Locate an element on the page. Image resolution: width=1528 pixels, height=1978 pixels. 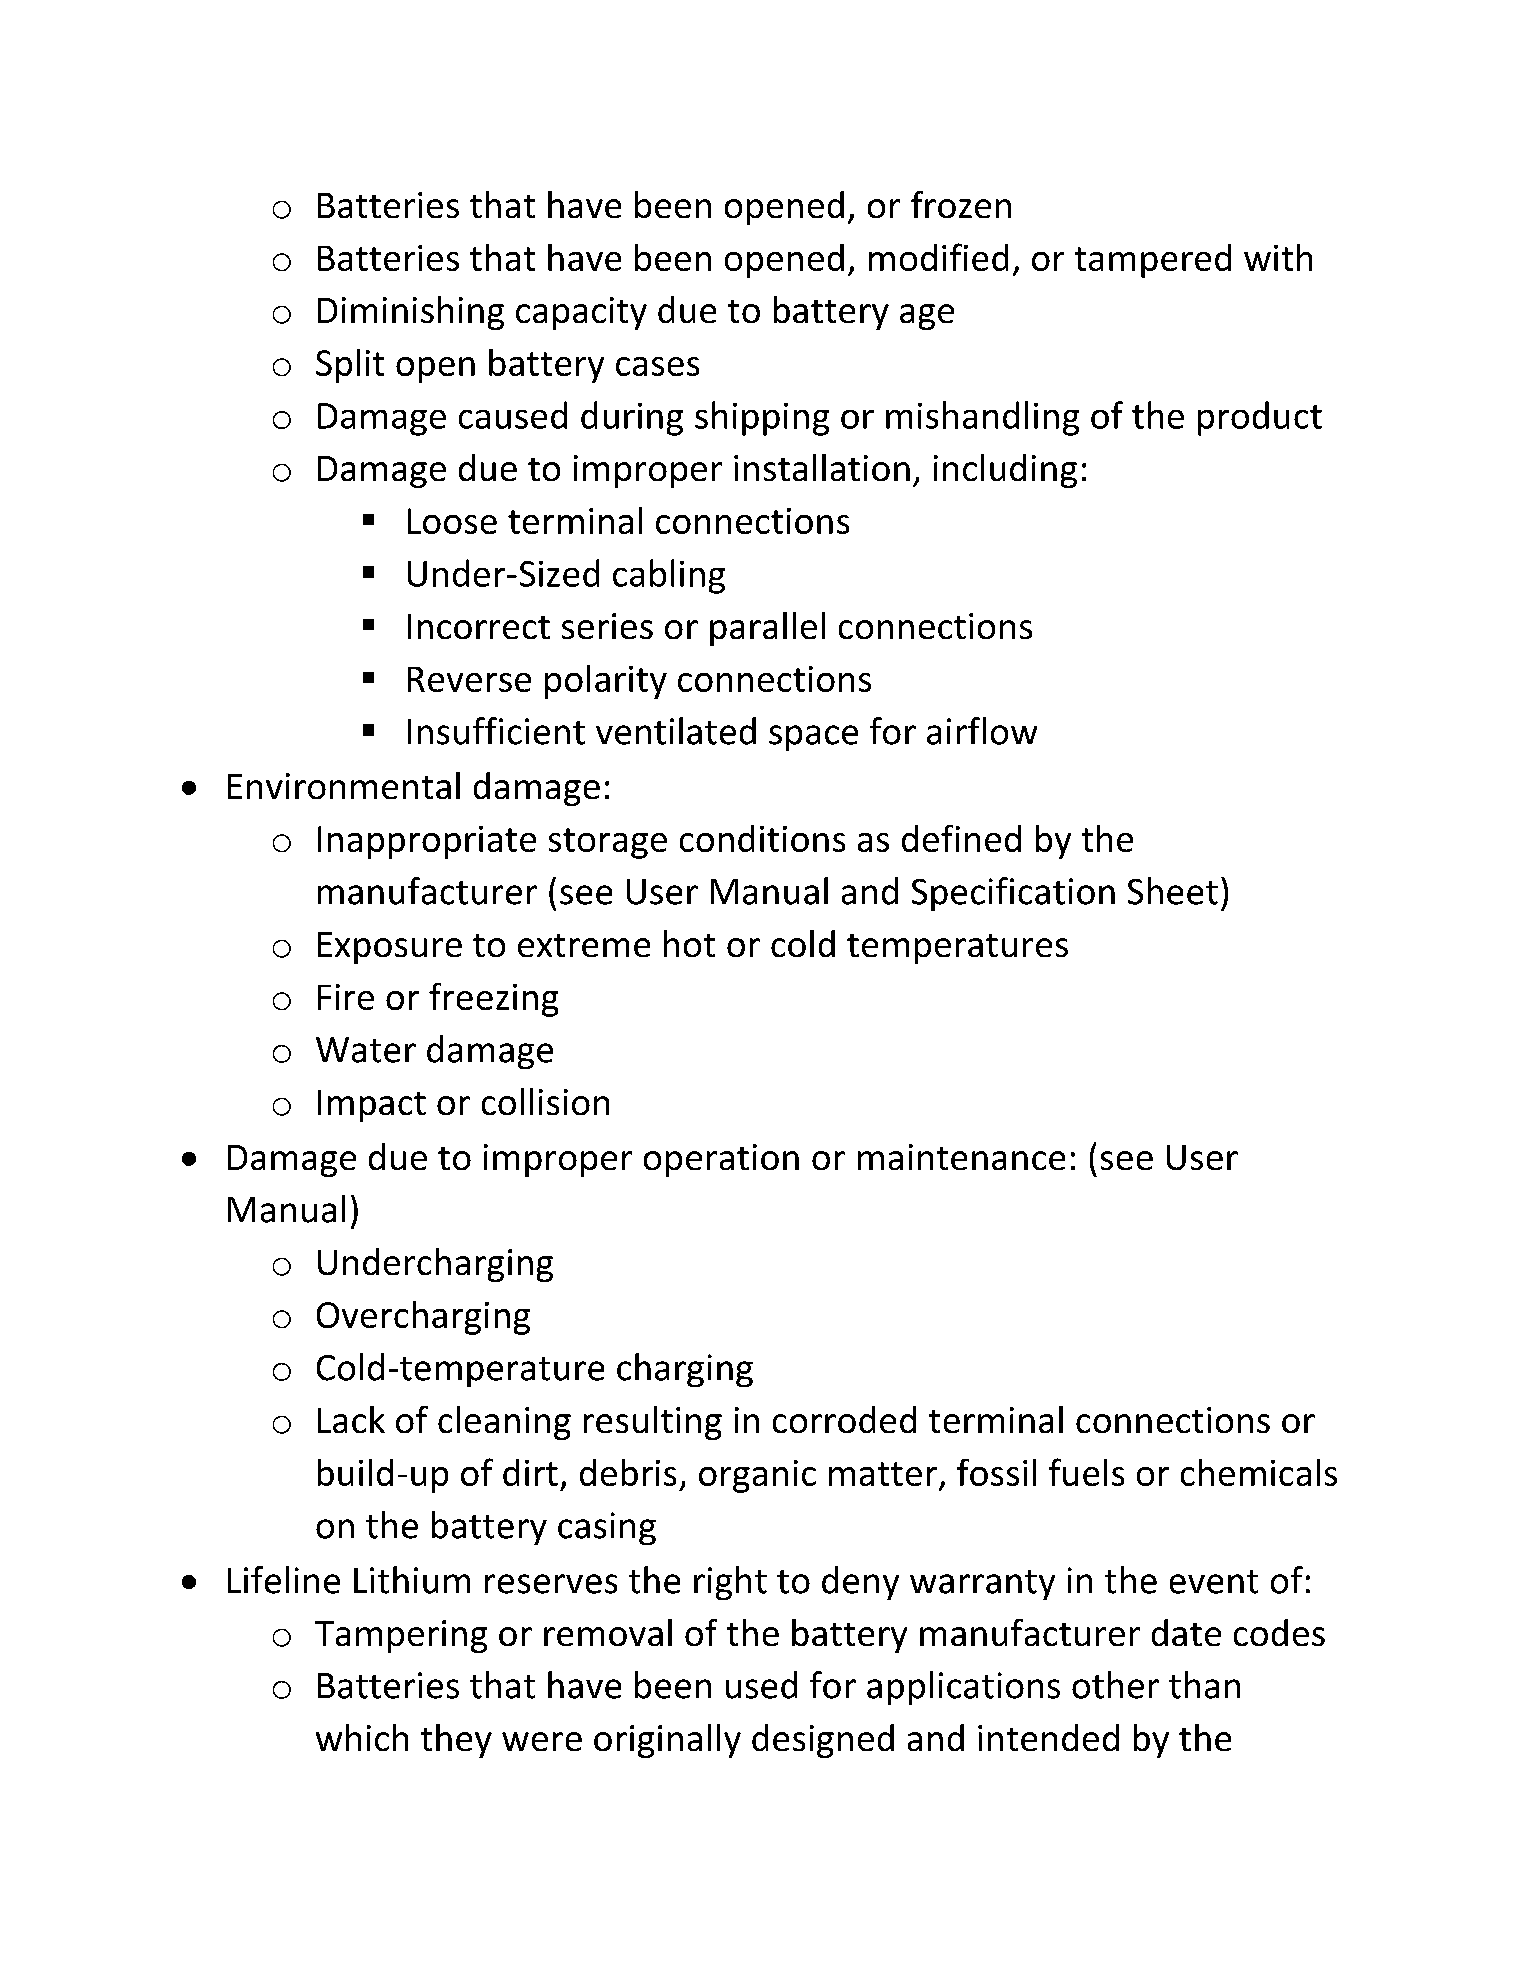
Sheet is located at coordinates (1173, 891).
